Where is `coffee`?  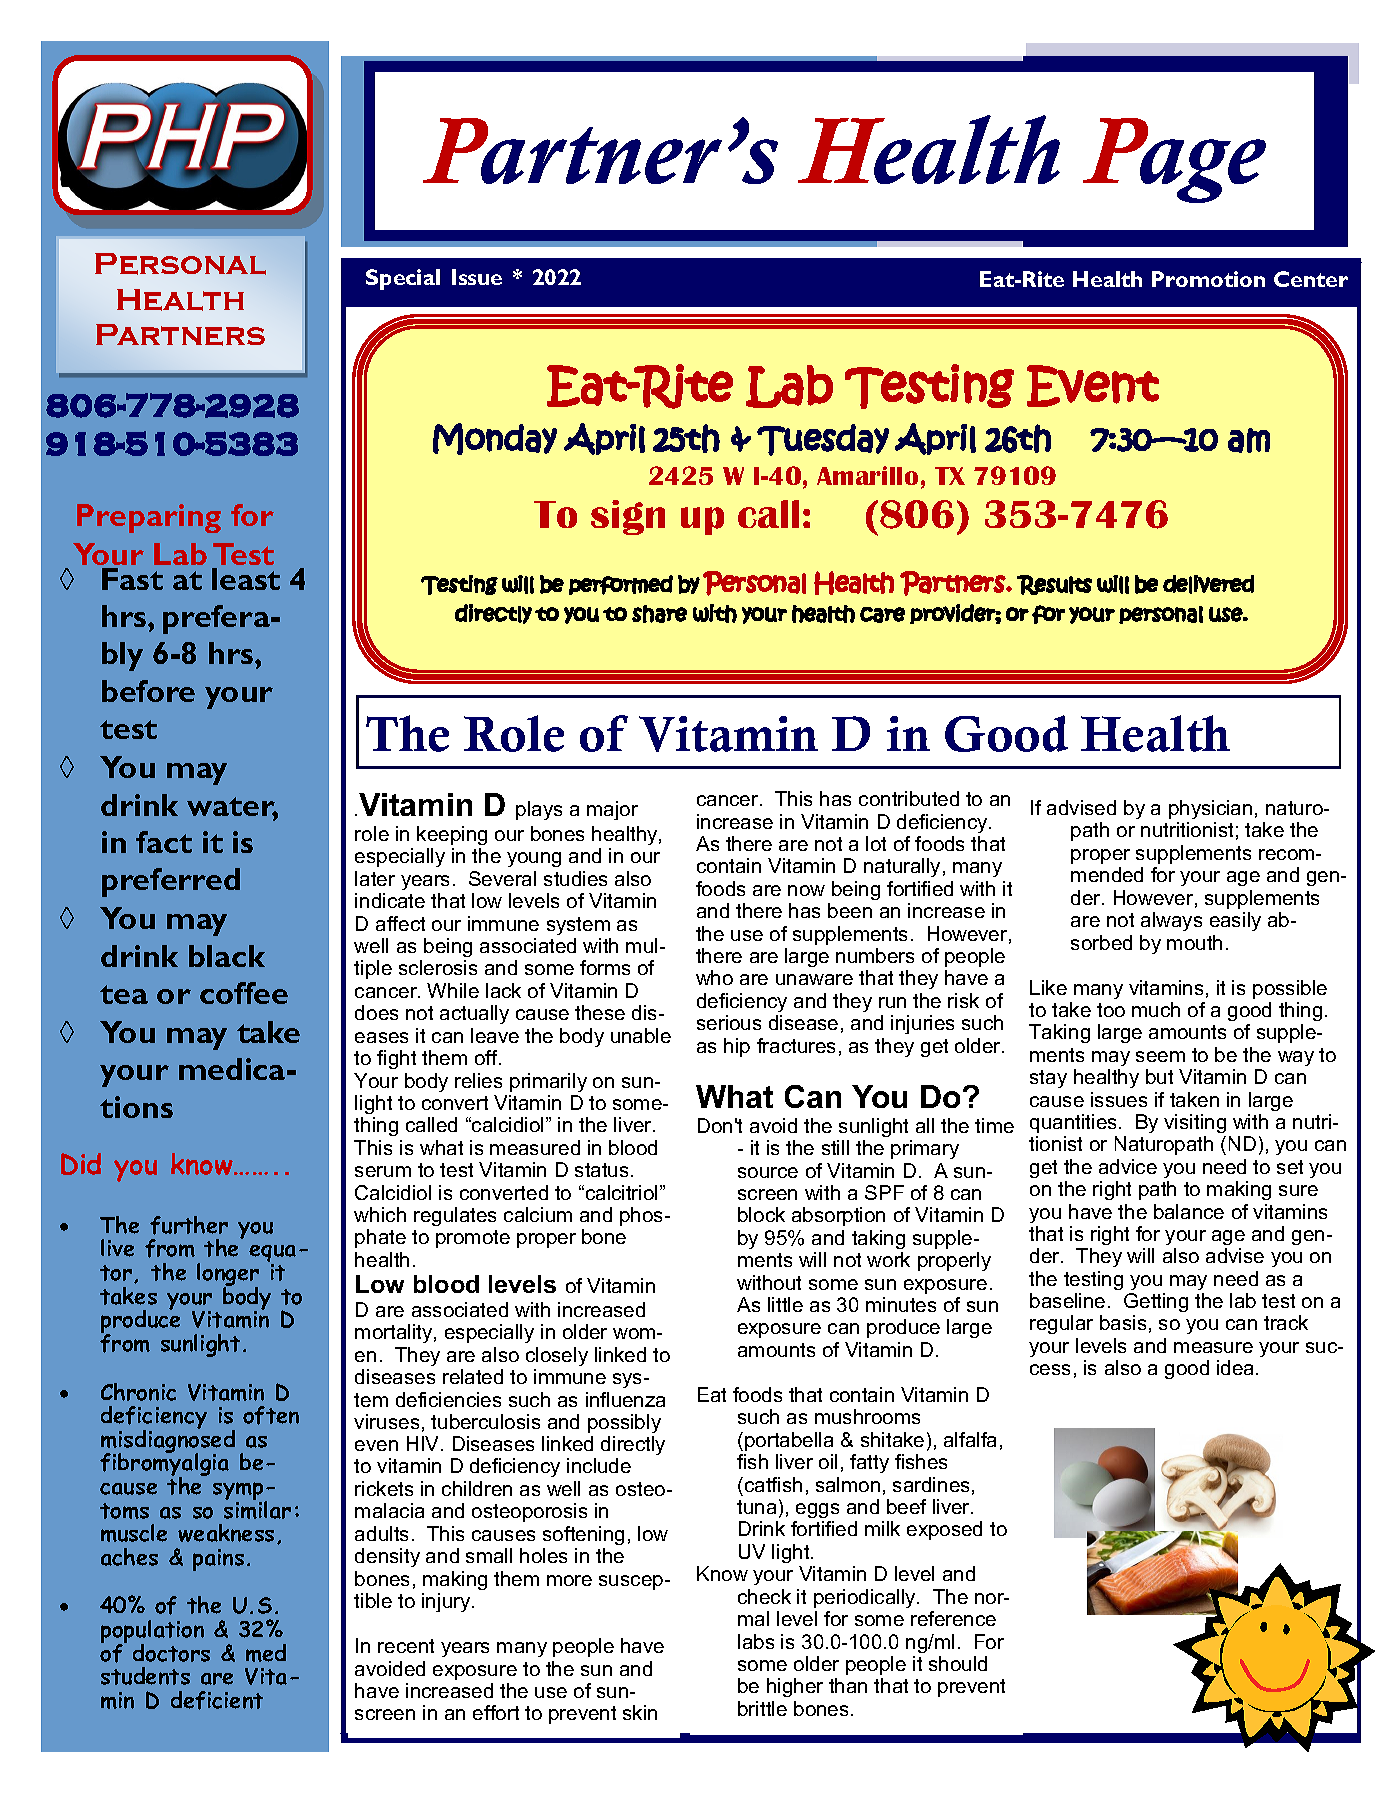
coffee is located at coordinates (244, 993).
